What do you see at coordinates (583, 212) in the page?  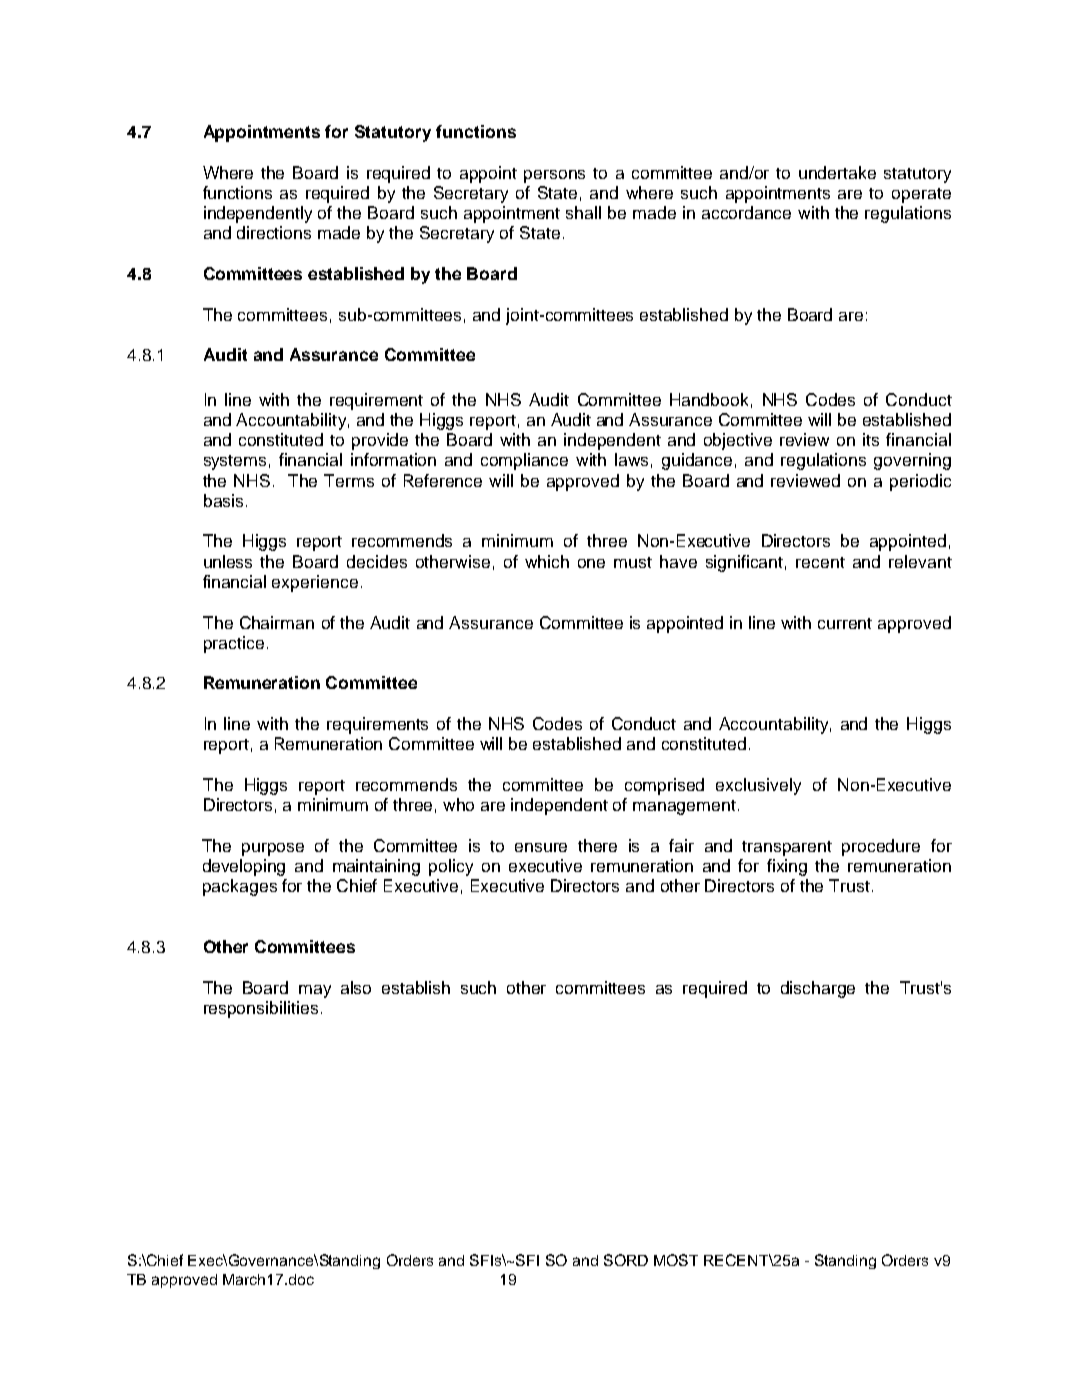 I see `shall` at bounding box center [583, 212].
